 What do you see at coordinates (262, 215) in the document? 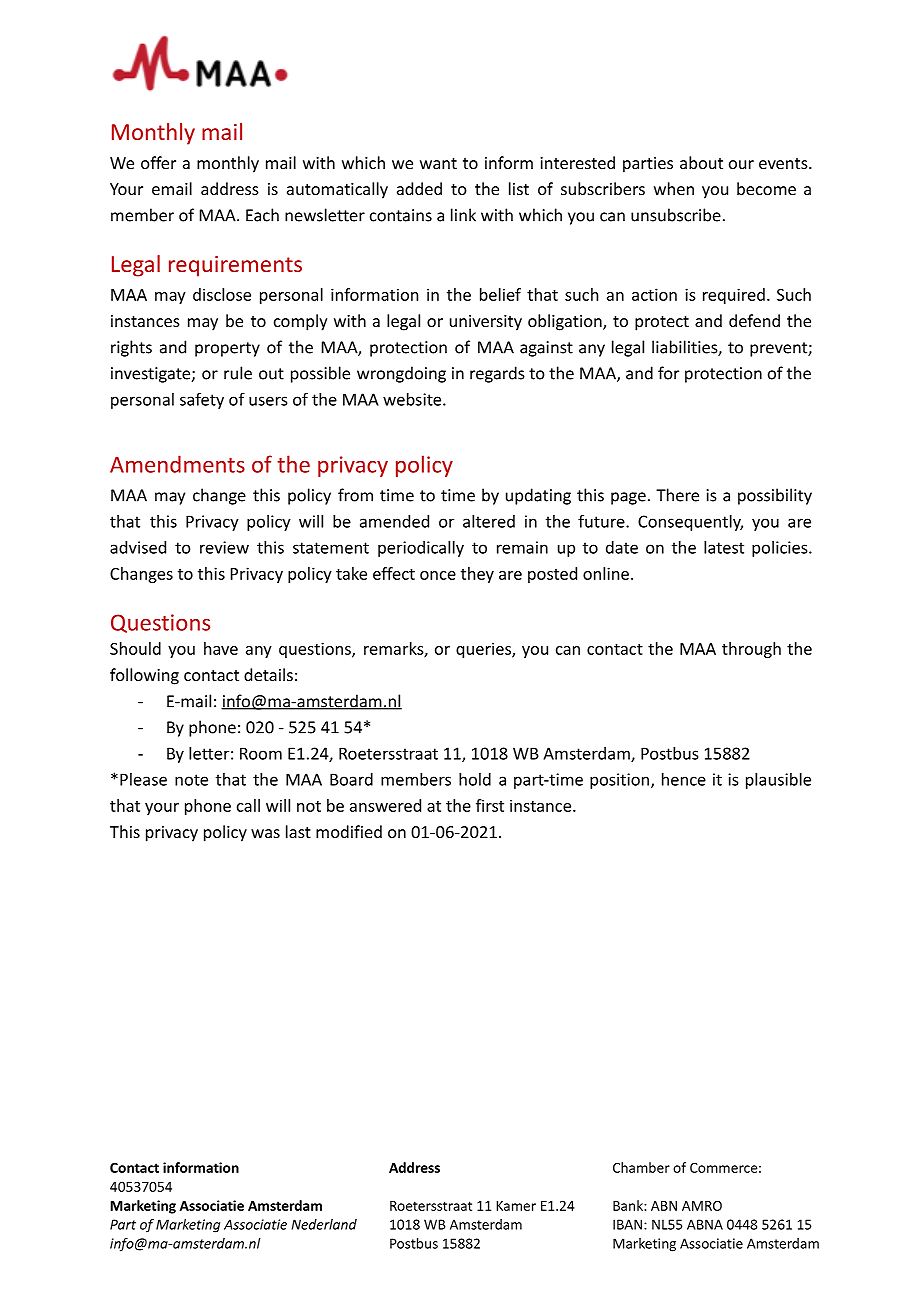
I see `Each` at bounding box center [262, 215].
